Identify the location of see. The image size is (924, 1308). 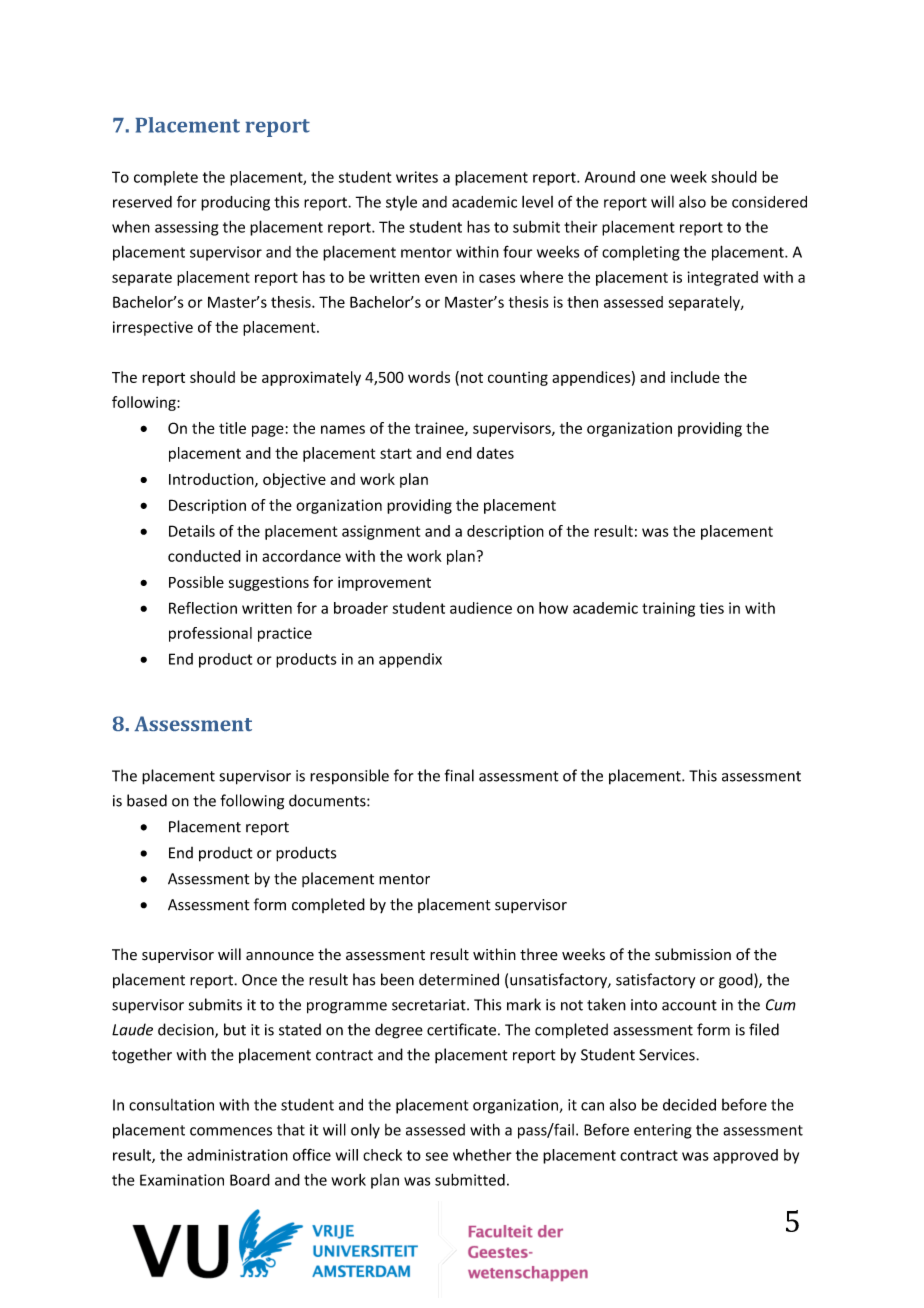
(436, 1156).
